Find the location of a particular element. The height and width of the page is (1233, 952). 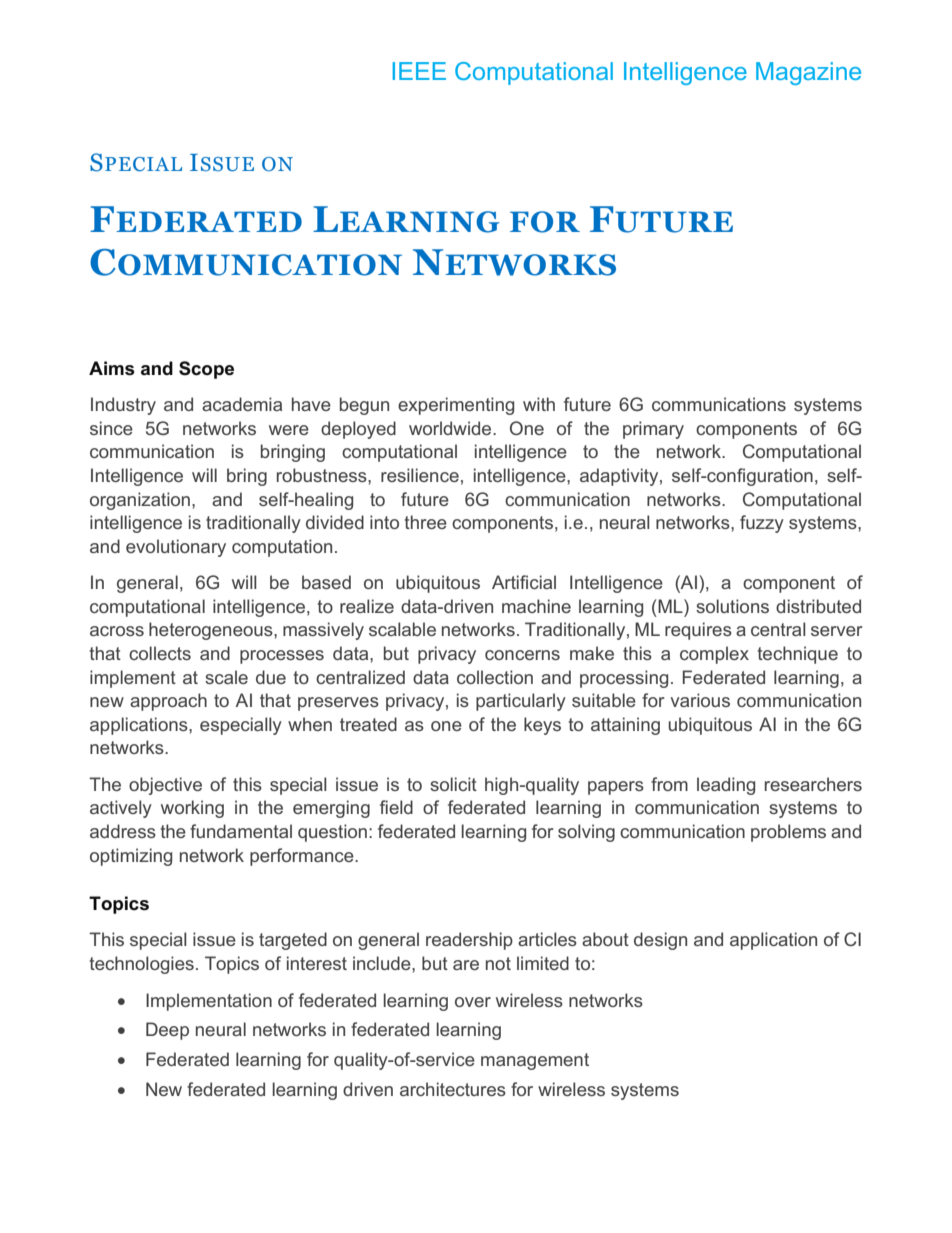

Scope is located at coordinates (206, 370).
